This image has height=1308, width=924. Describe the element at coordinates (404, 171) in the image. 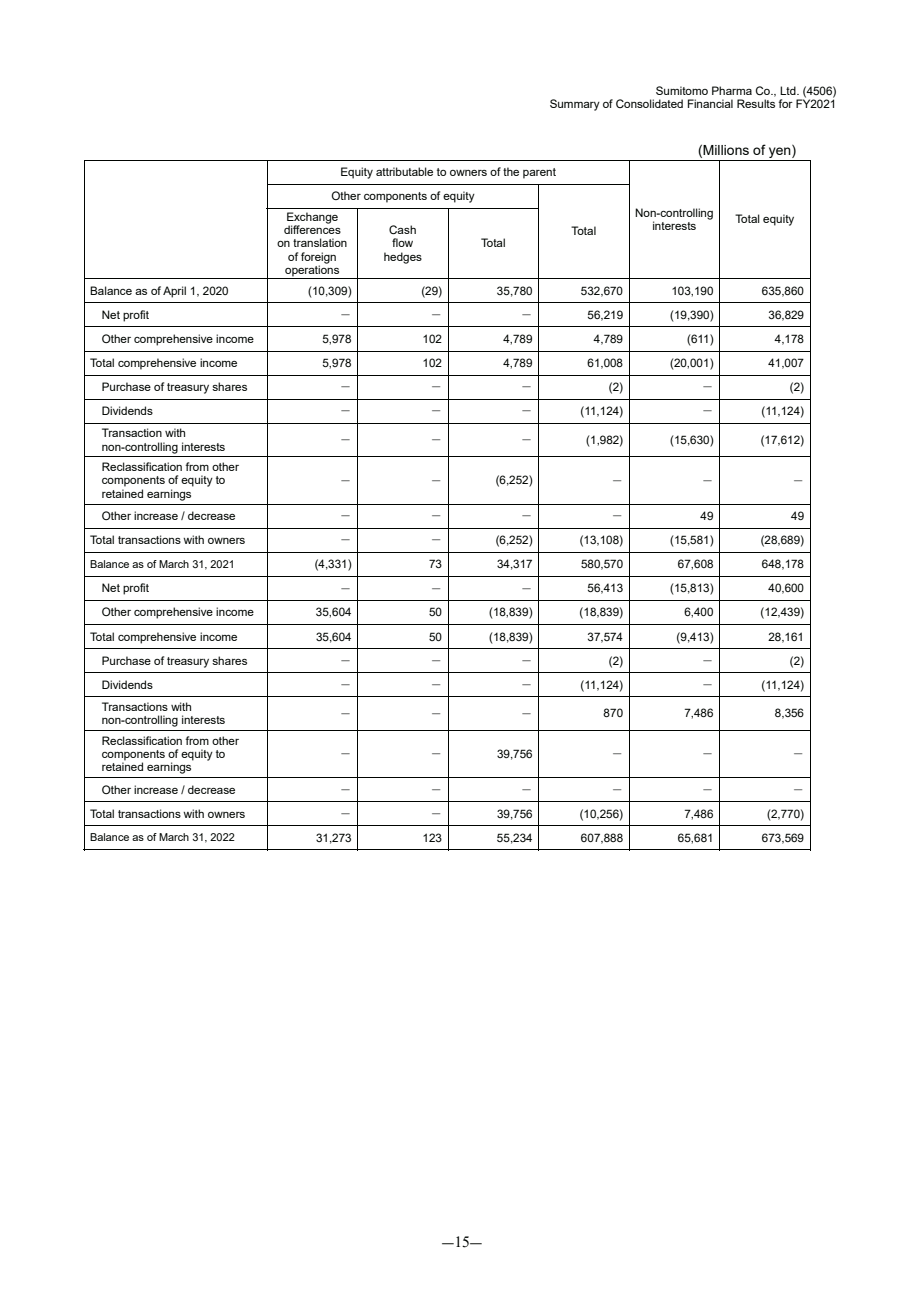

I see `attributable` at that location.
